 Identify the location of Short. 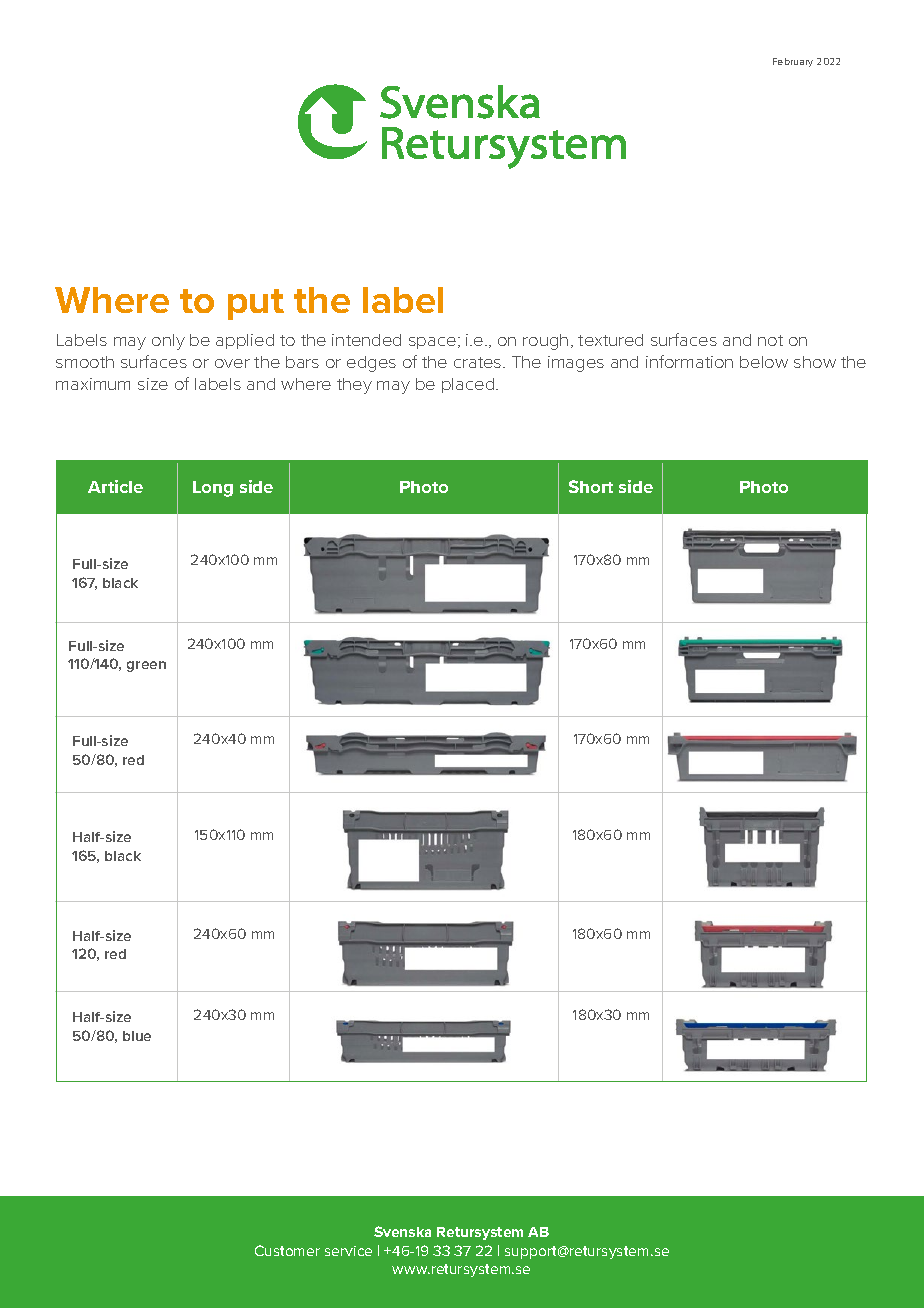
(591, 486).
